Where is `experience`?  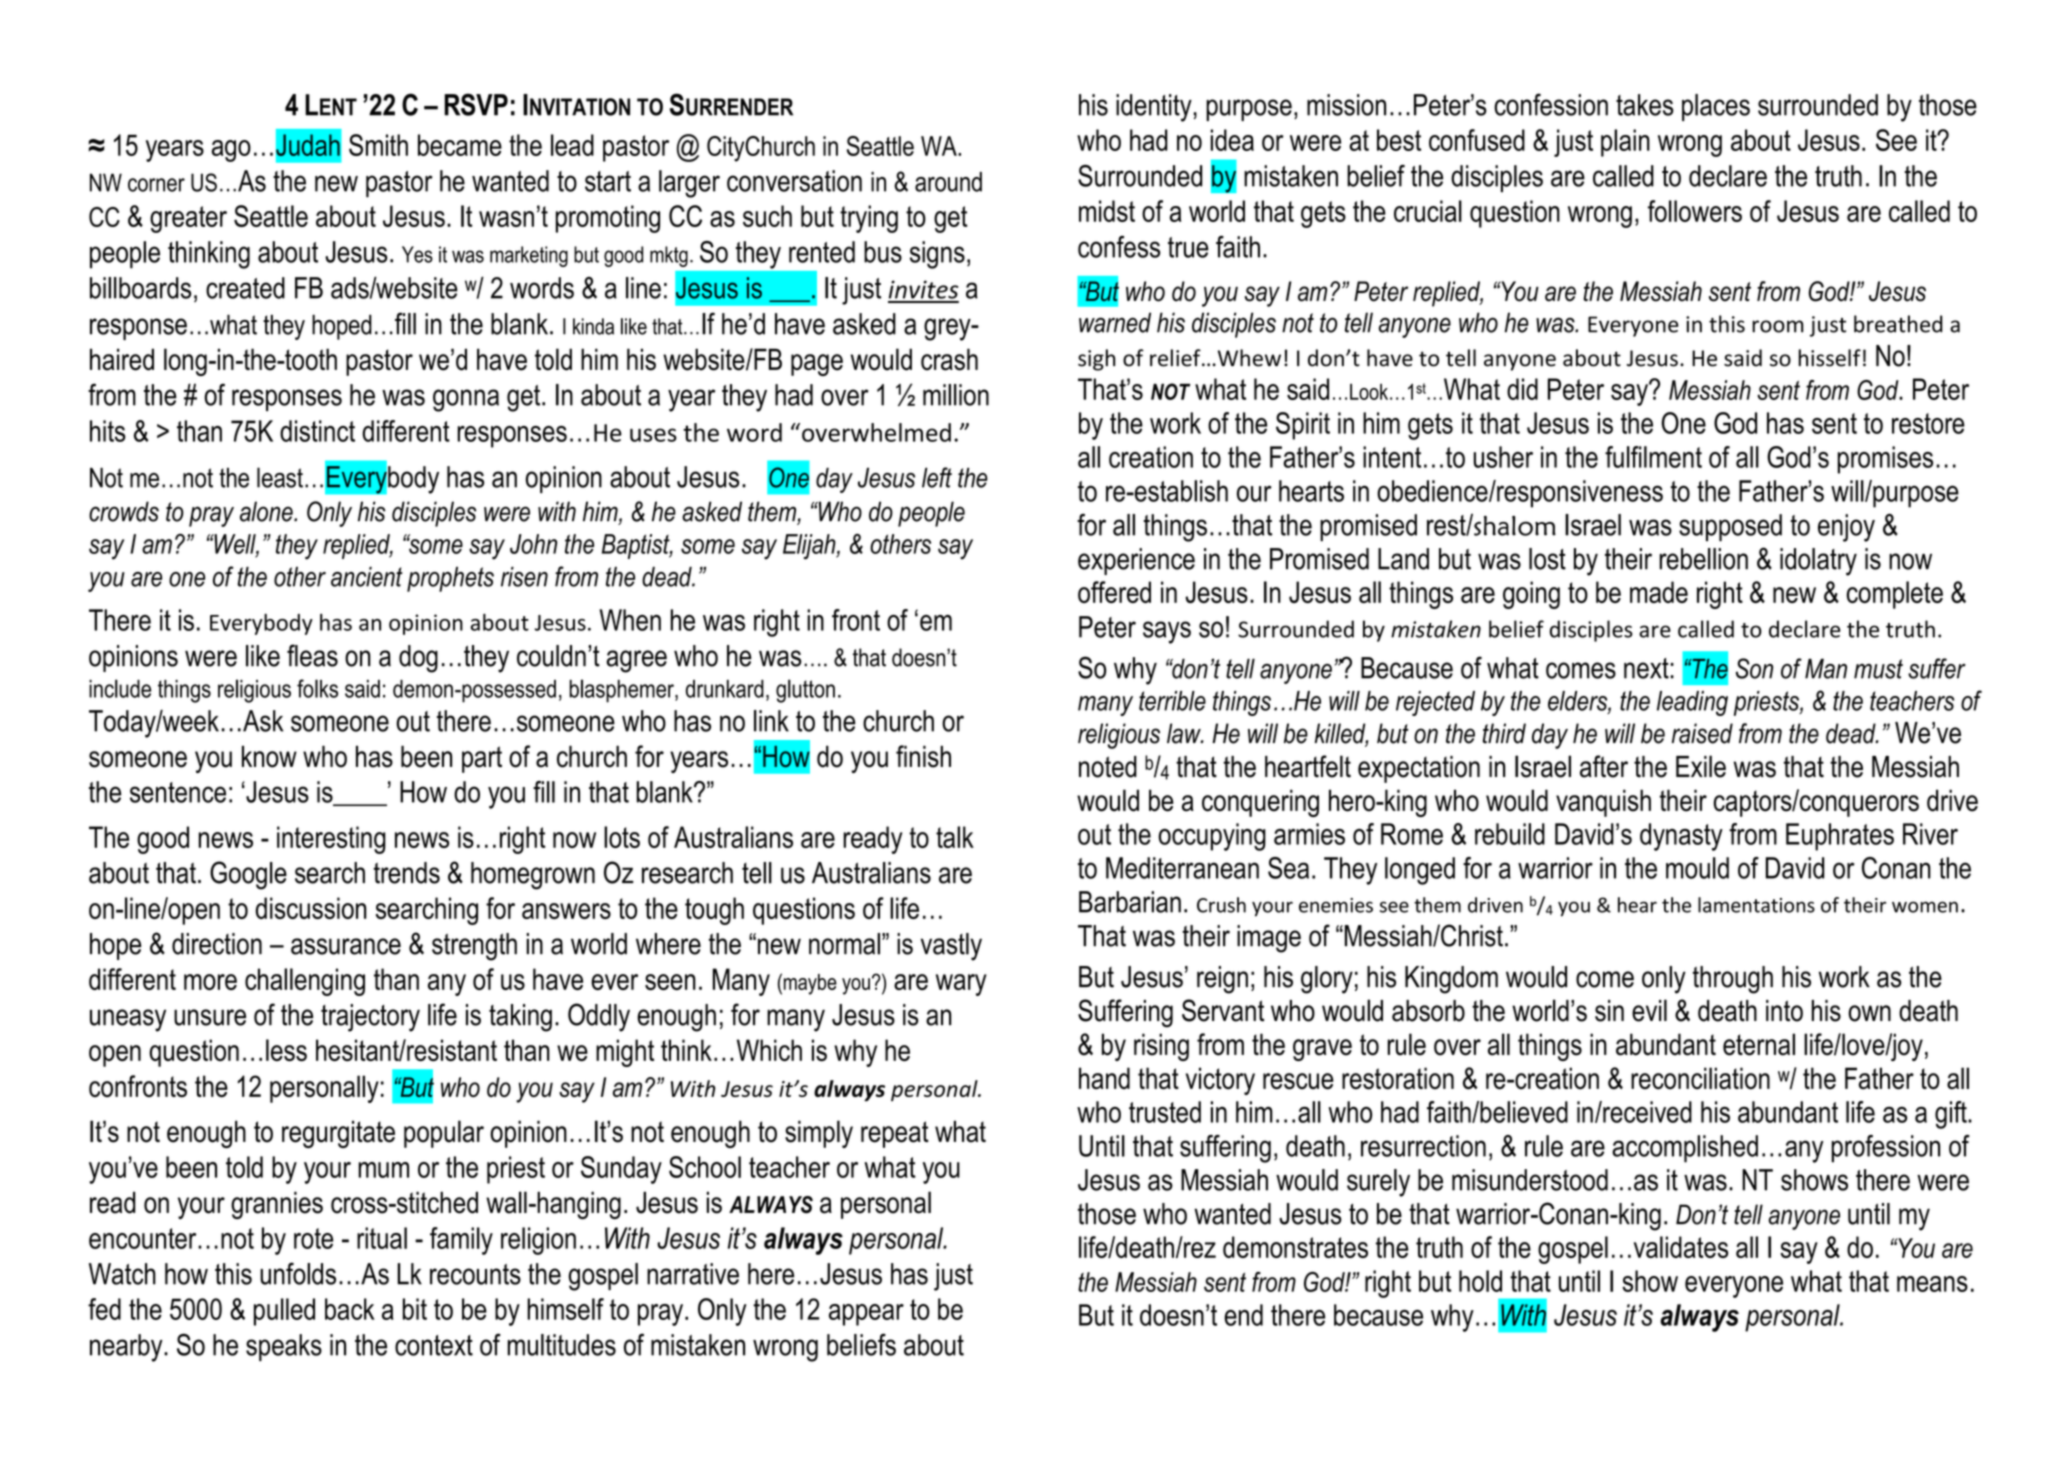 experience is located at coordinates (1136, 561).
